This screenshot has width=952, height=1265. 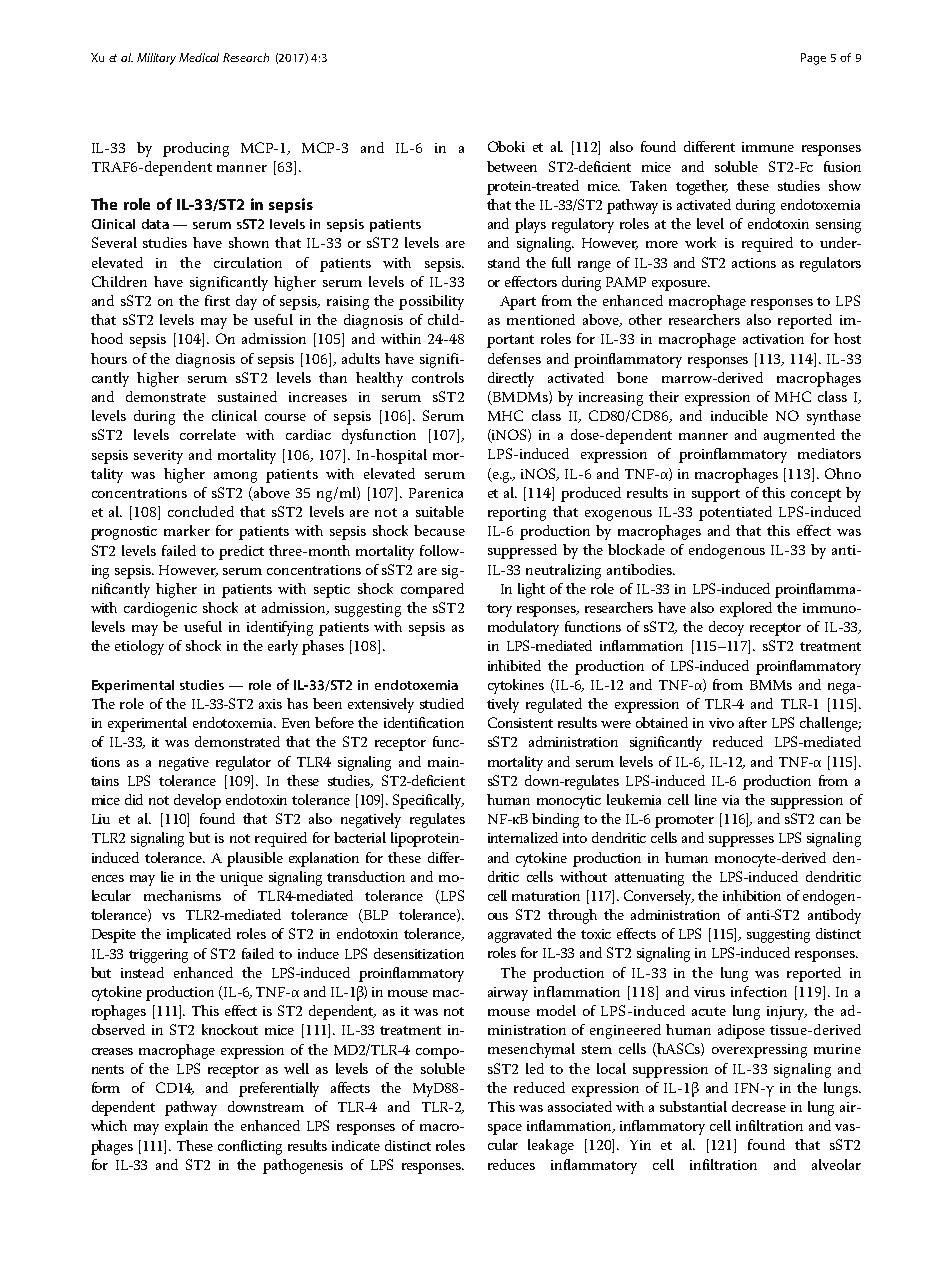 What do you see at coordinates (186, 1127) in the screenshot?
I see `explain` at bounding box center [186, 1127].
